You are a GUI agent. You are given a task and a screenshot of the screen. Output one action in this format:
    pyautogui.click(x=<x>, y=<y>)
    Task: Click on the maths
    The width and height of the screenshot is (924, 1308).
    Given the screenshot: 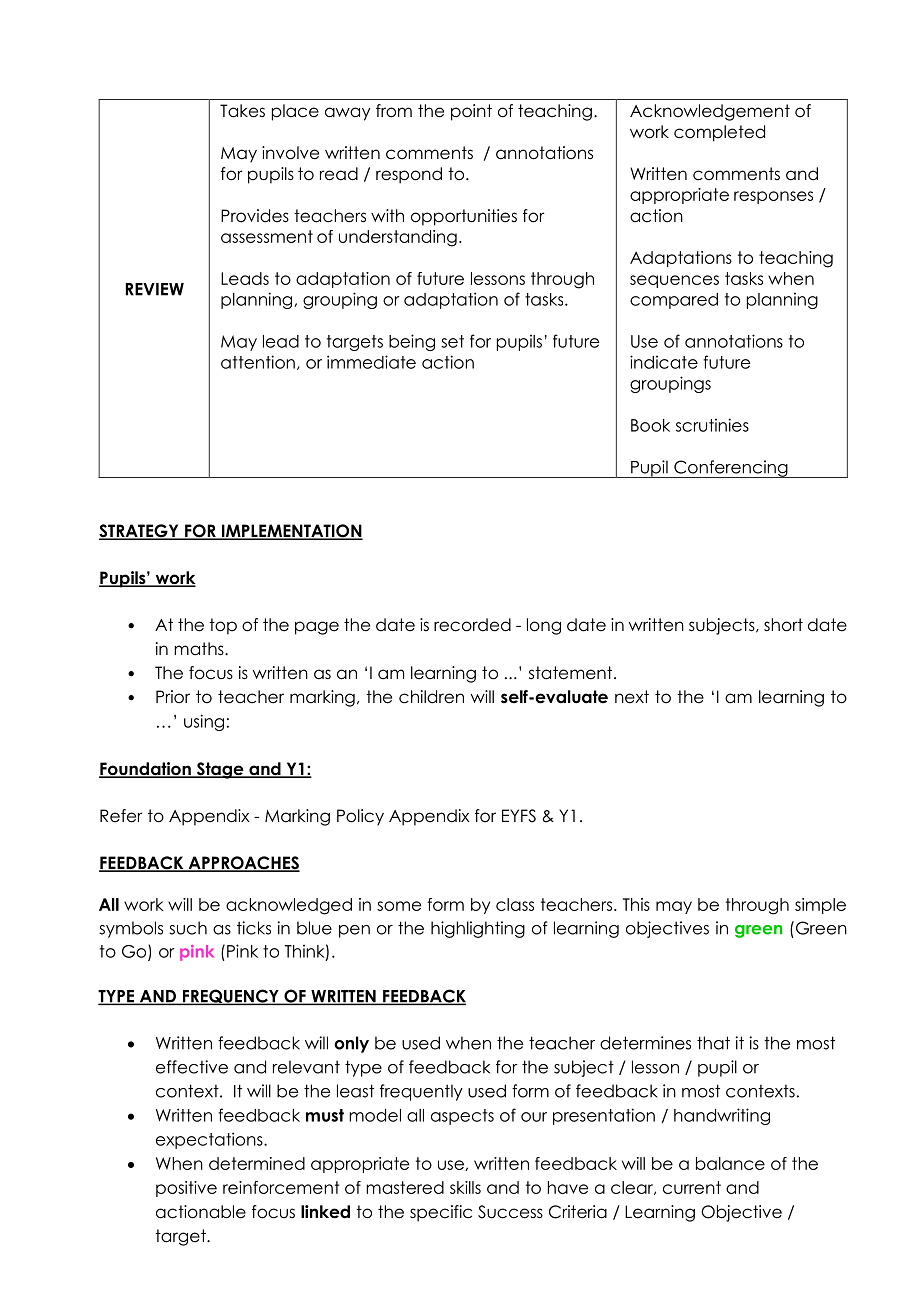 What is the action you would take?
    pyautogui.click(x=200, y=649)
